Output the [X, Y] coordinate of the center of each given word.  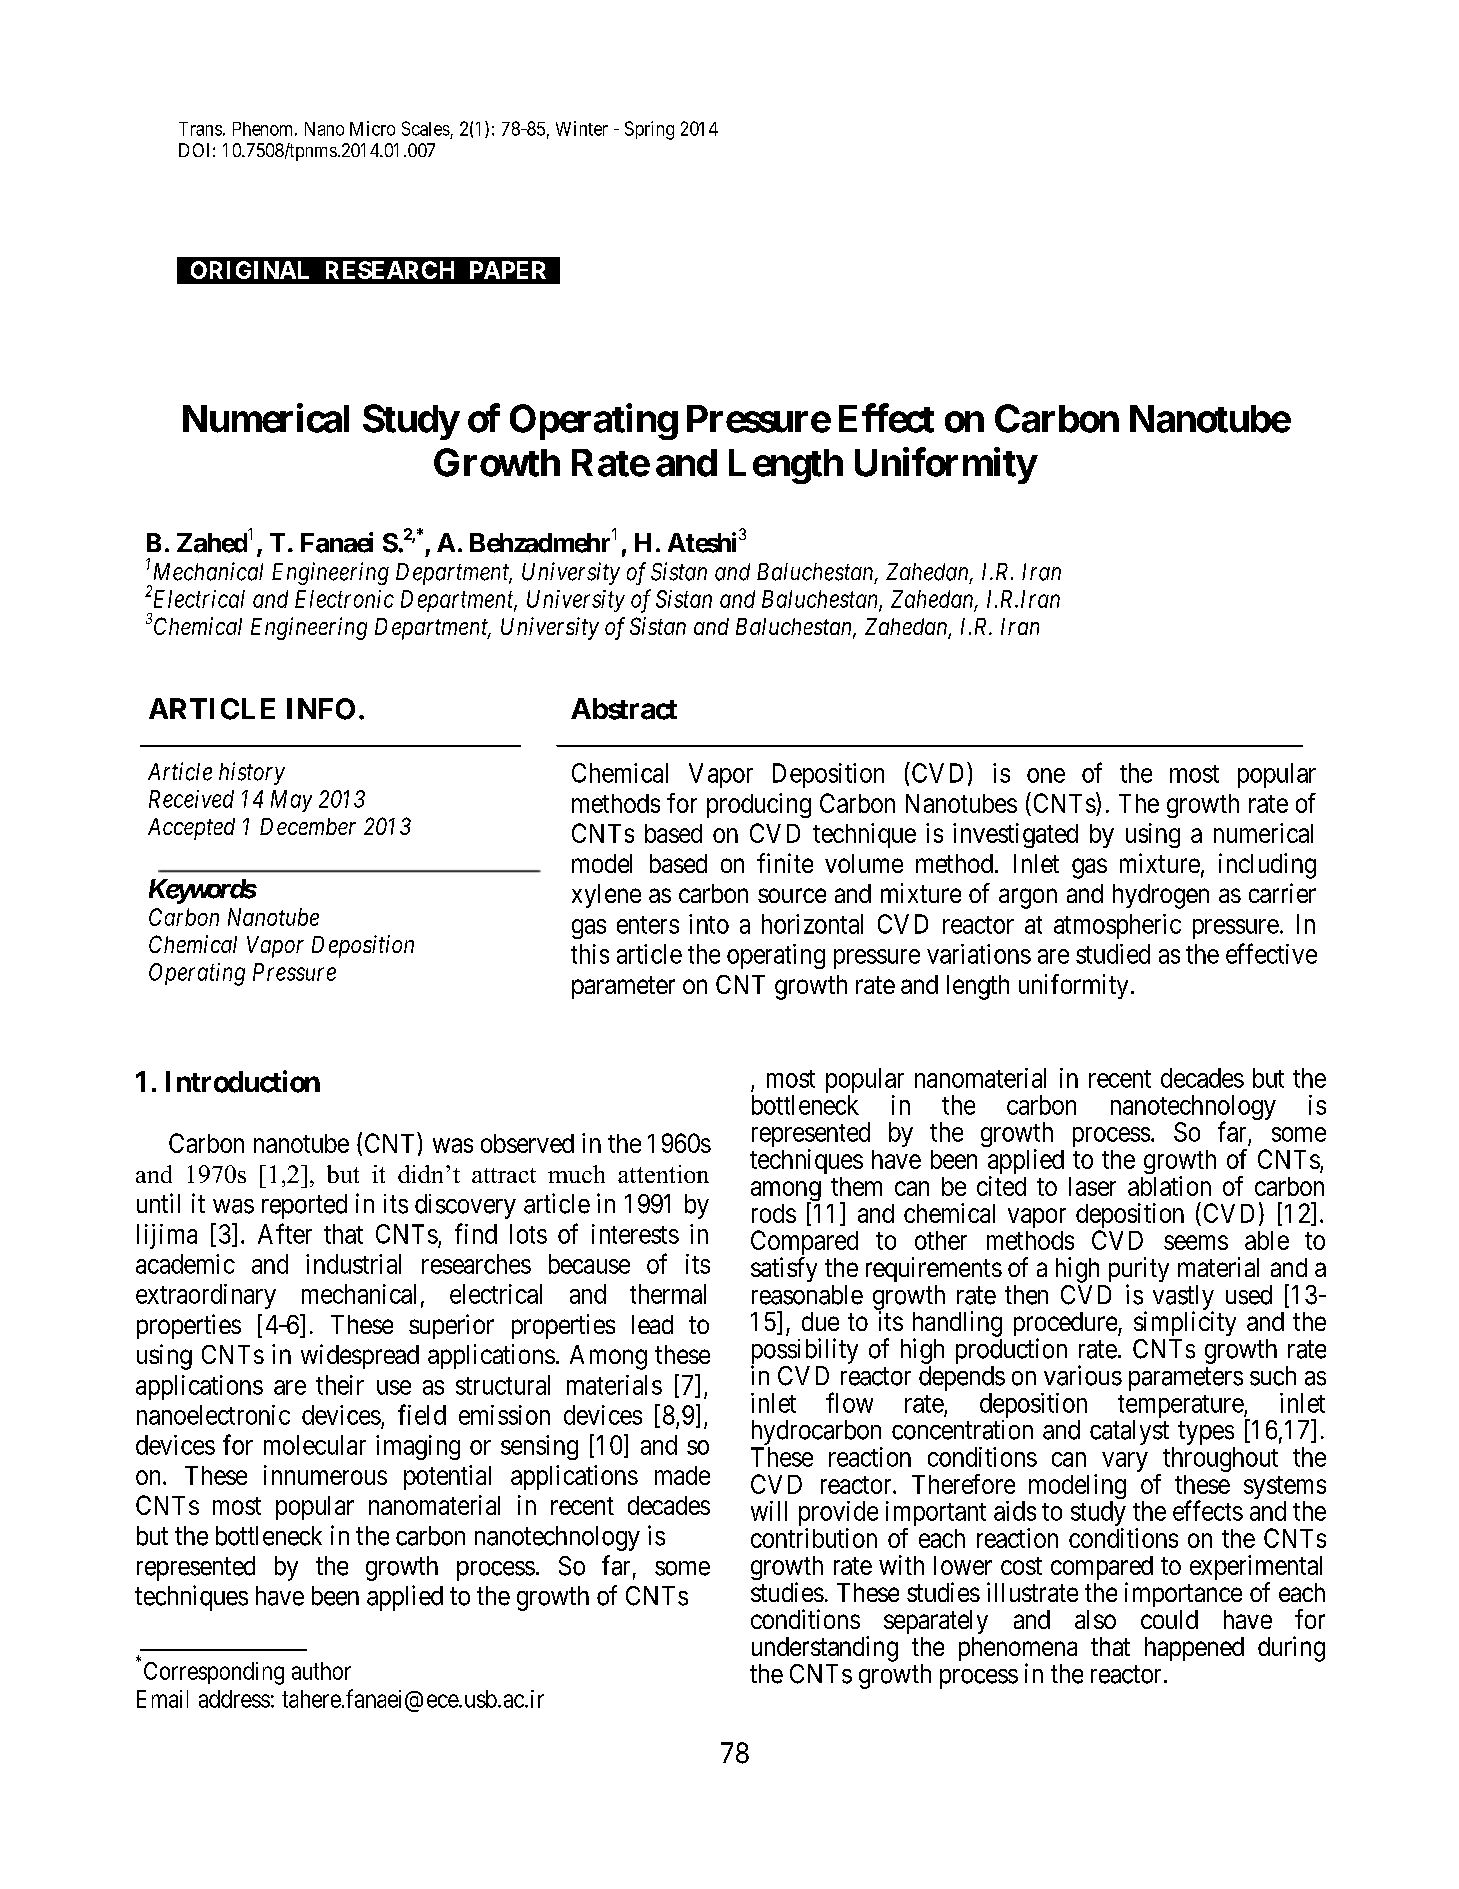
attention [663, 1174]
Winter [582, 128]
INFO [321, 709]
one [1046, 775]
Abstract [624, 709]
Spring [649, 130]
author [321, 1671]
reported [304, 1206]
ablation [1169, 1186]
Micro [372, 128]
